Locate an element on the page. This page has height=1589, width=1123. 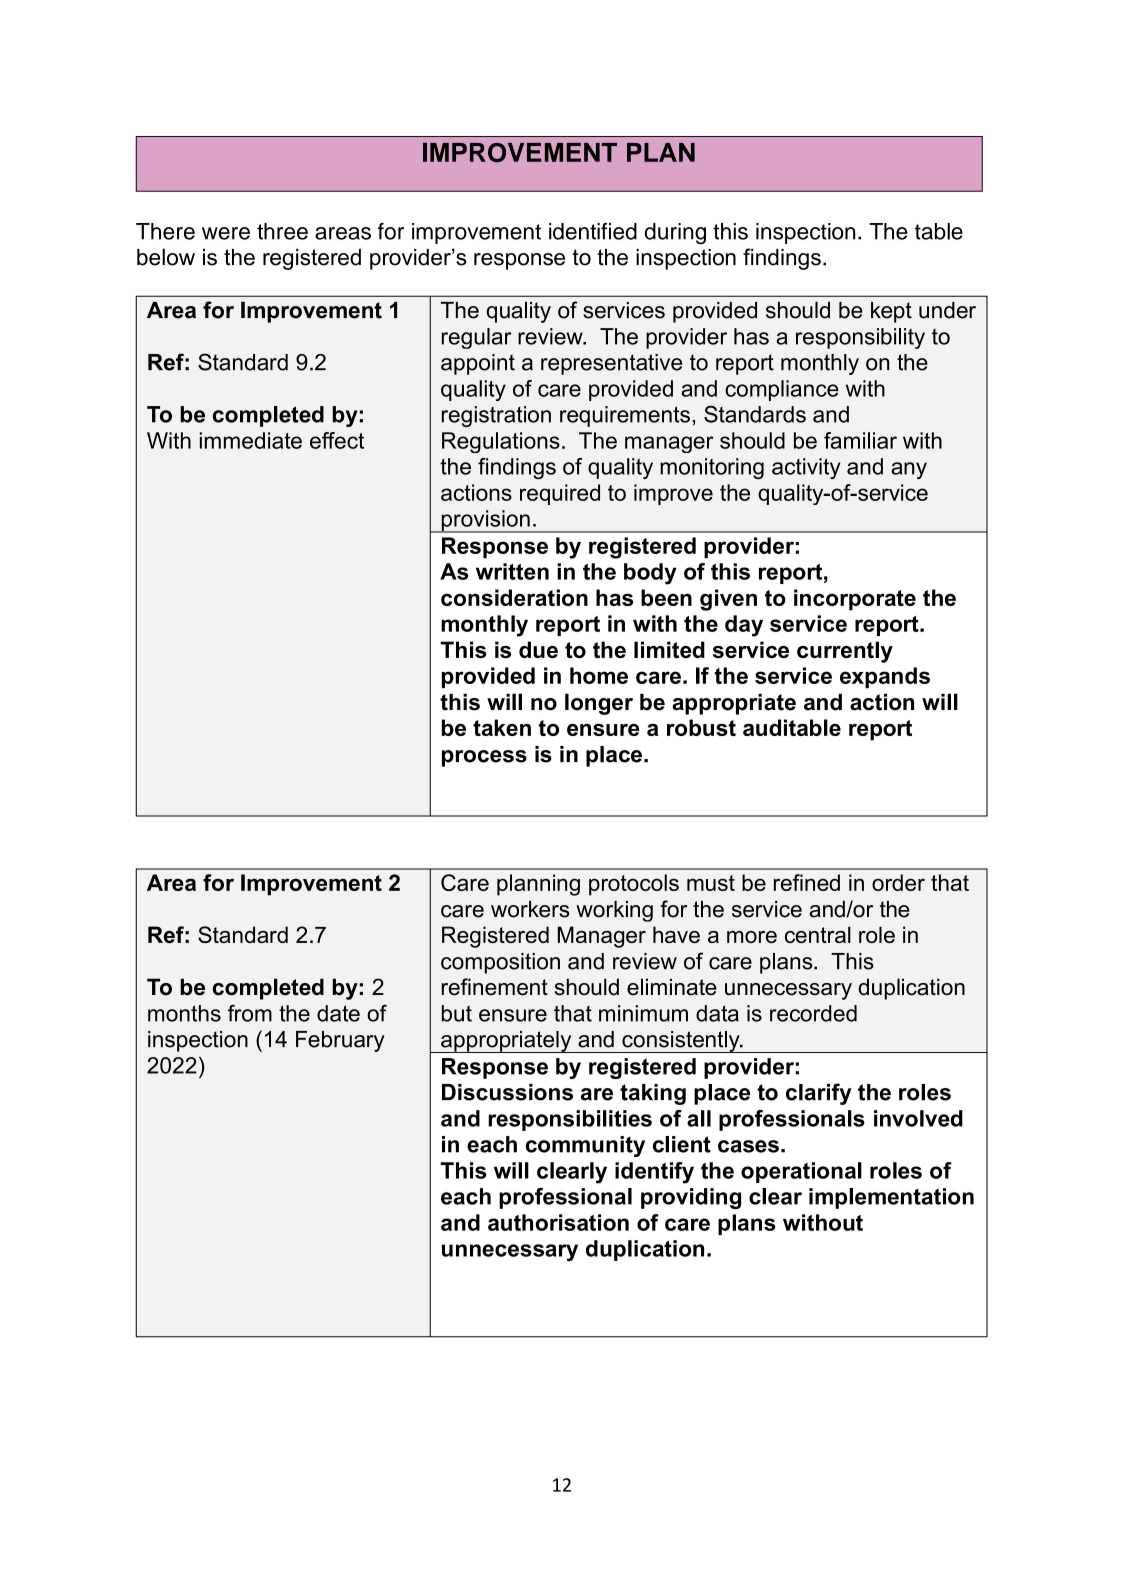
implementation is located at coordinates (891, 1198).
